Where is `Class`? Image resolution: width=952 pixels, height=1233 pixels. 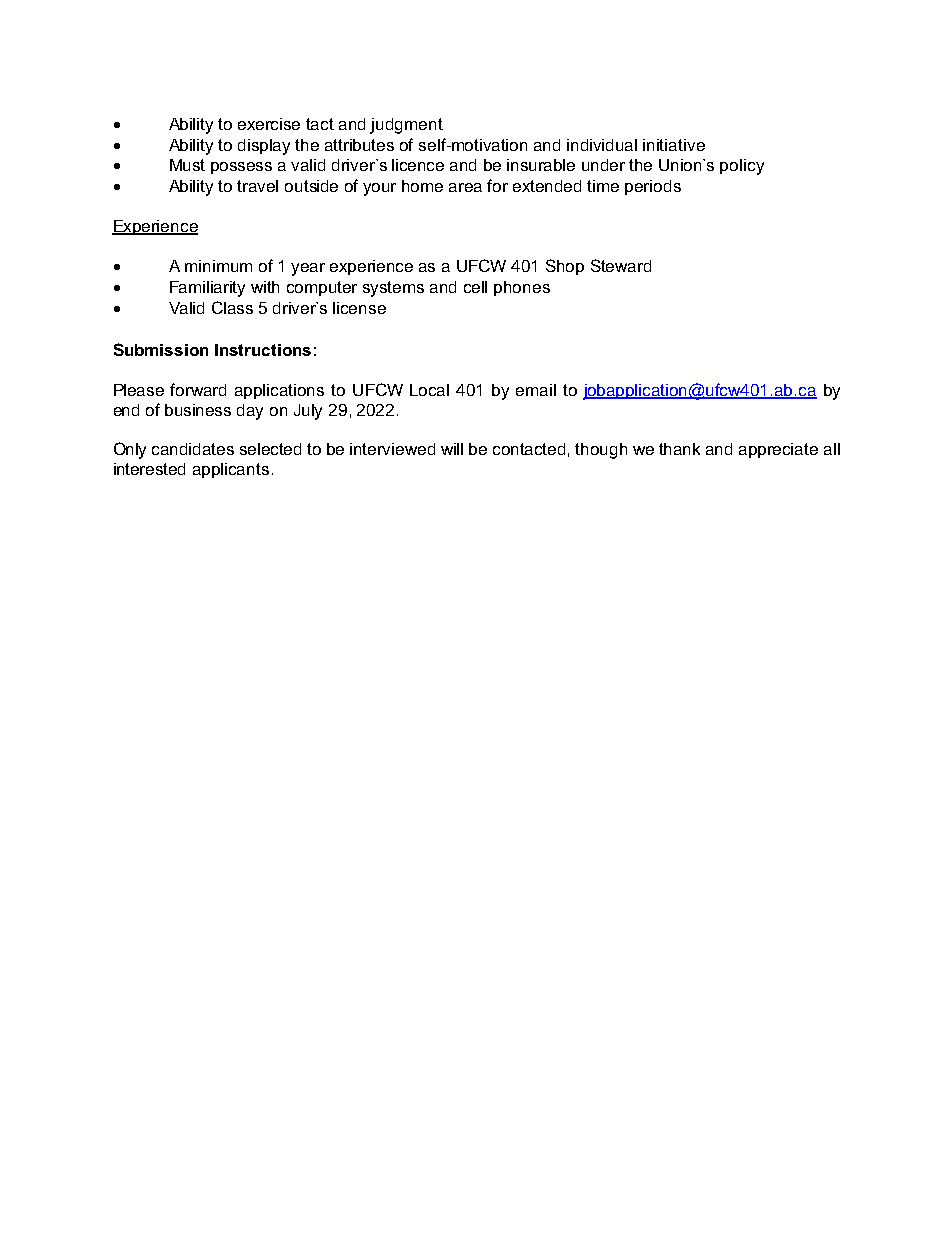 Class is located at coordinates (232, 307).
